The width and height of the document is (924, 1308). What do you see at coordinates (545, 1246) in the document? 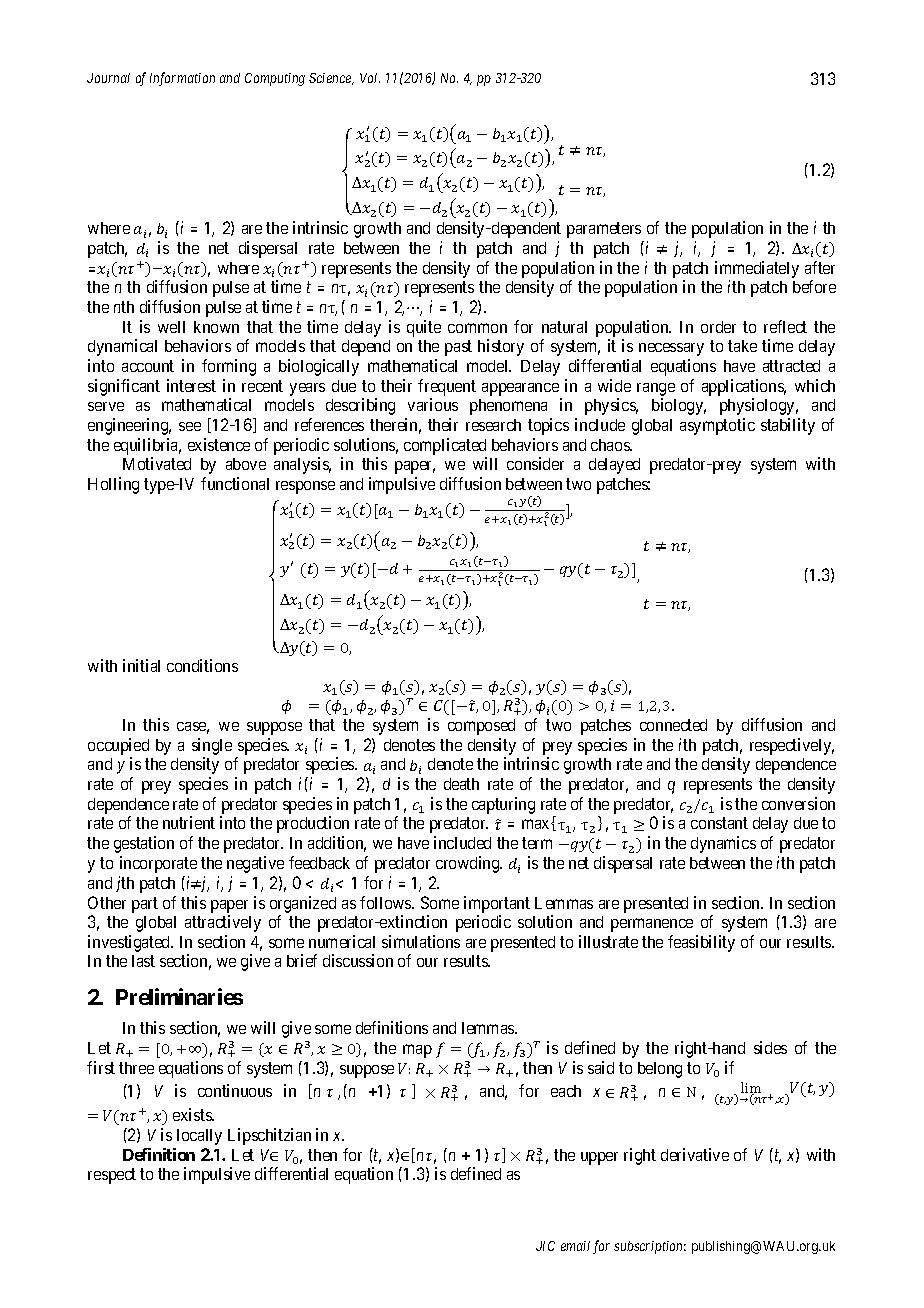
I see `JIC` at bounding box center [545, 1246].
